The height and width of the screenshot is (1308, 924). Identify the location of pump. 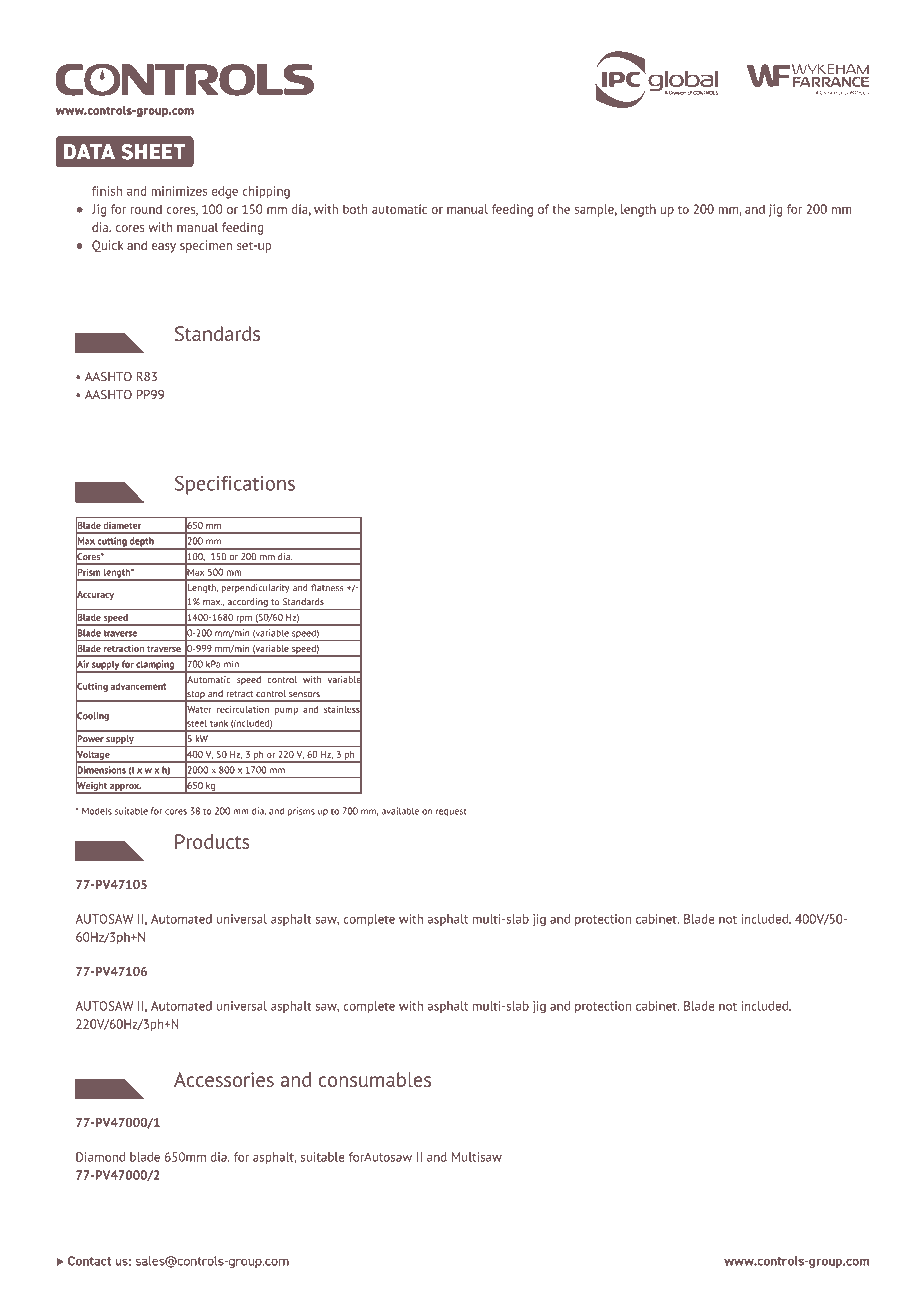
(286, 711).
